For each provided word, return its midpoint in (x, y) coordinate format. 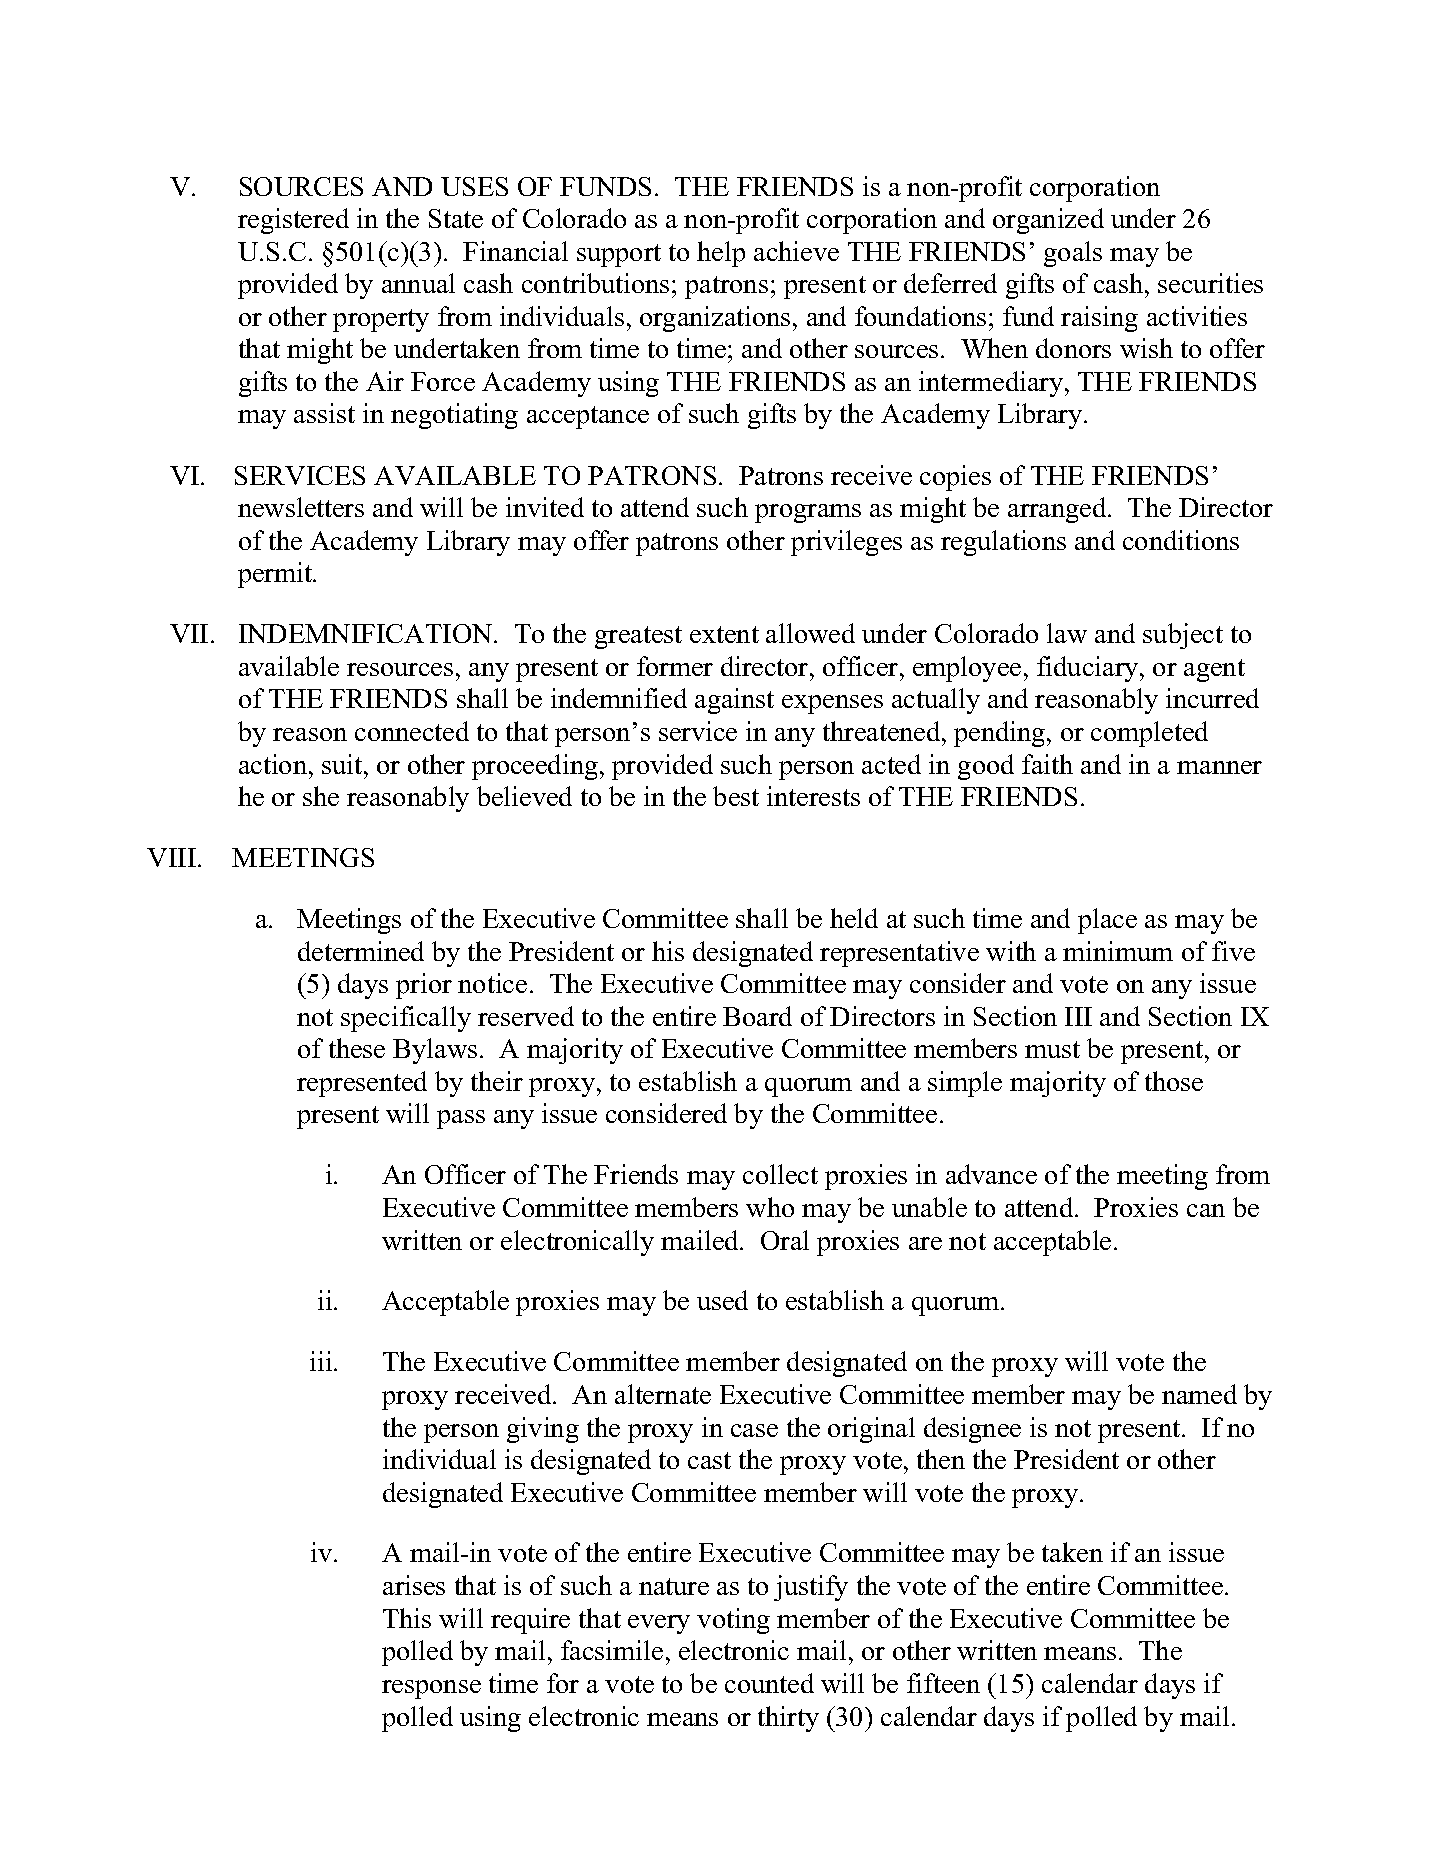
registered (293, 221)
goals (1073, 254)
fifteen (943, 1683)
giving (543, 1430)
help (721, 254)
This (407, 1618)
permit (276, 575)
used (722, 1300)
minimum (1118, 951)
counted (769, 1683)
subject (1183, 636)
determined (361, 951)
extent (724, 634)
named (1199, 1394)
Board (757, 1016)
